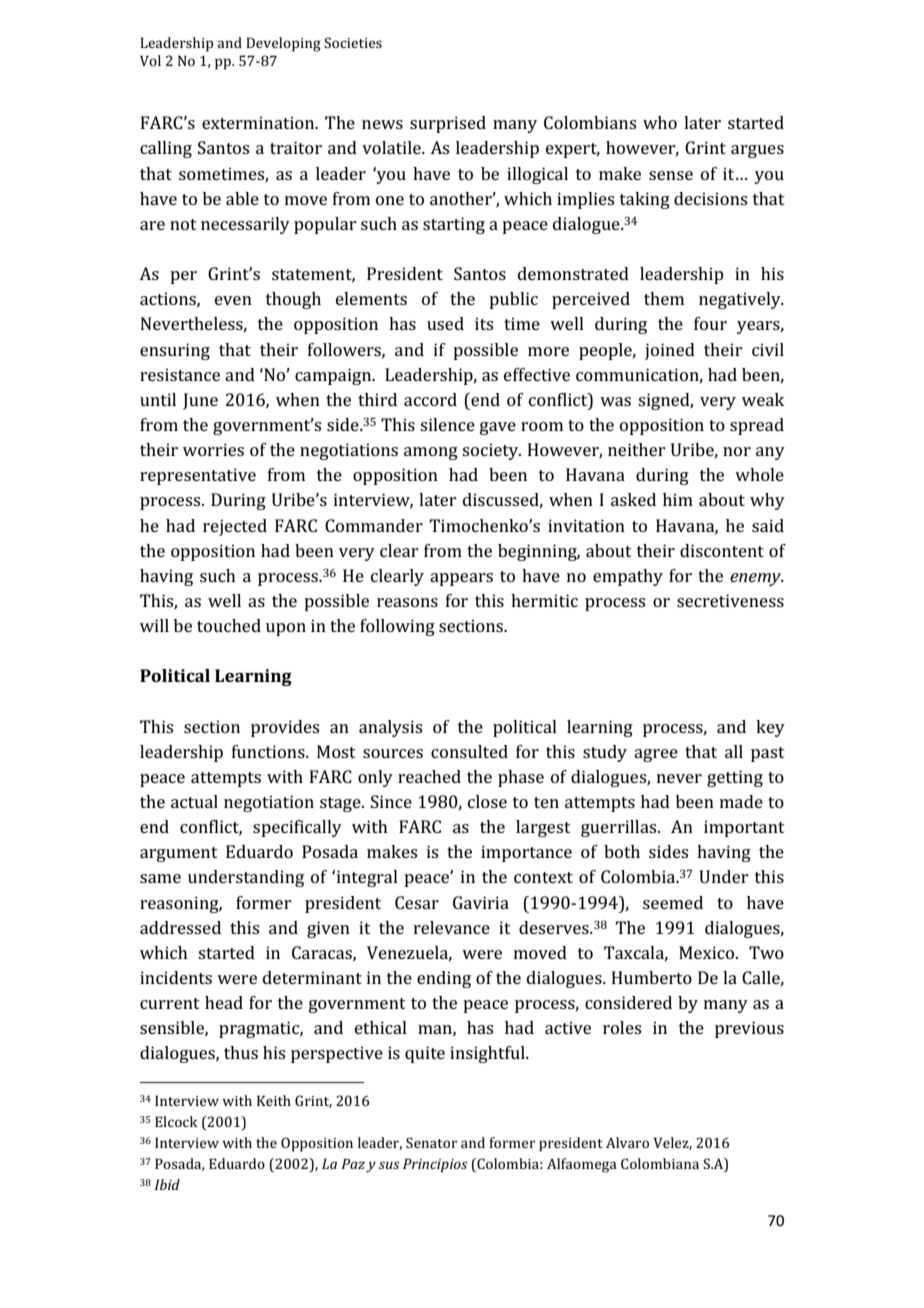 Image resolution: width=924 pixels, height=1308 pixels. Describe the element at coordinates (448, 124) in the page. I see `surprised` at that location.
